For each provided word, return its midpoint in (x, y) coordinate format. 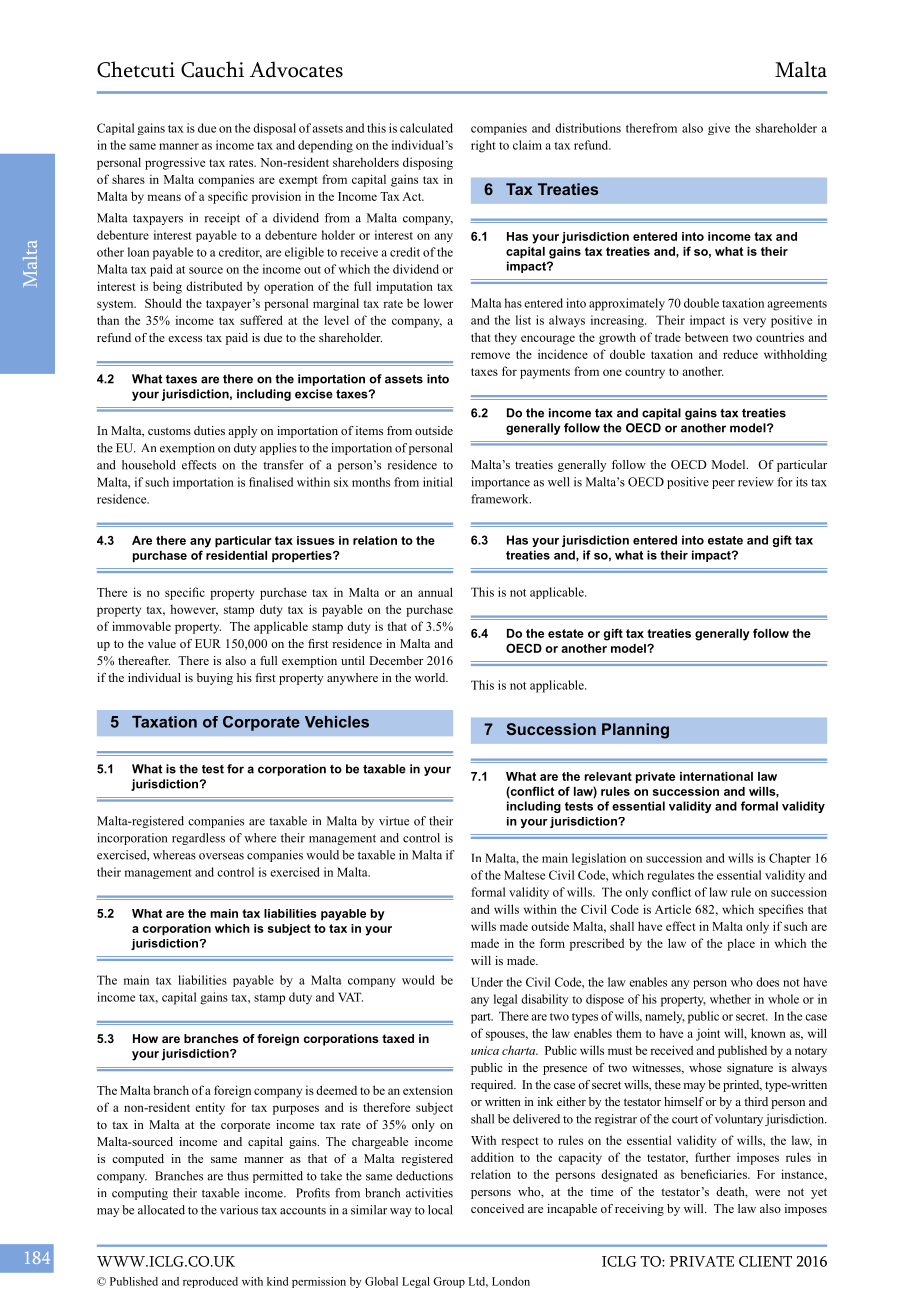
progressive (175, 163)
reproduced (210, 1282)
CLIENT (765, 1261)
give (719, 129)
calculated (426, 128)
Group (449, 1282)
